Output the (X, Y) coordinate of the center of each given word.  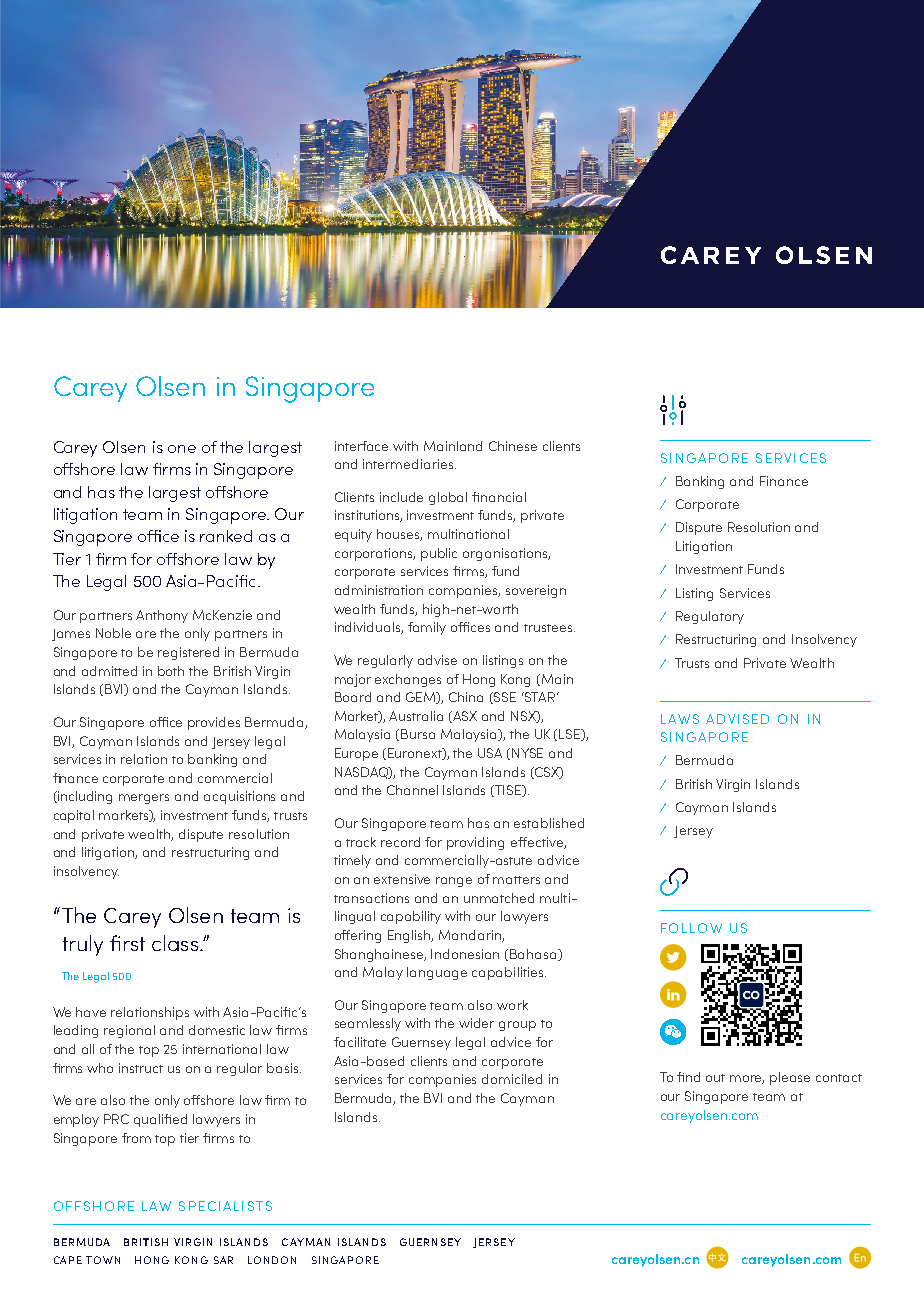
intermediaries (409, 464)
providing (475, 843)
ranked (226, 536)
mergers (144, 799)
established (549, 823)
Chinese (513, 446)
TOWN (103, 1260)
